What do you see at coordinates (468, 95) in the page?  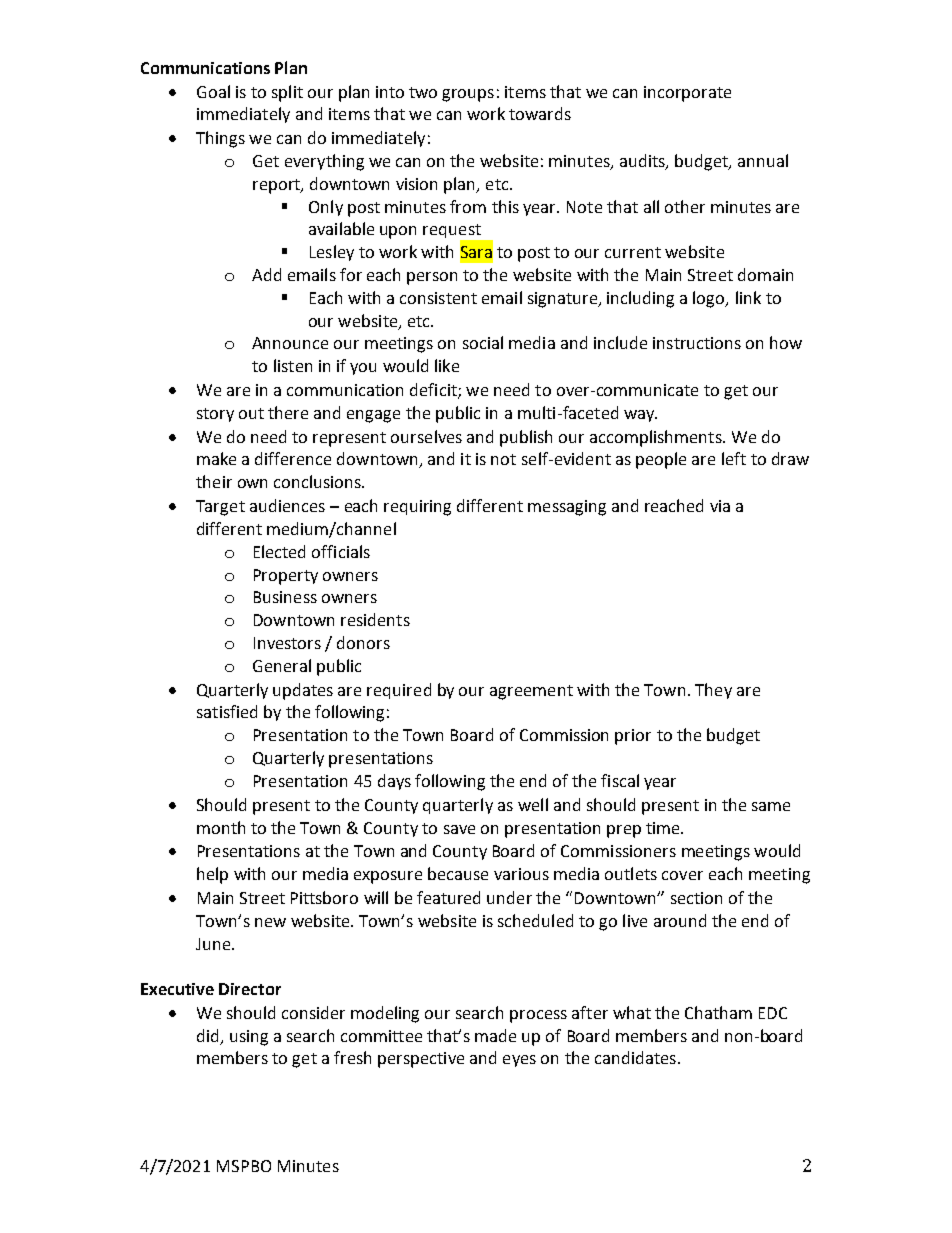 I see `groups` at bounding box center [468, 95].
